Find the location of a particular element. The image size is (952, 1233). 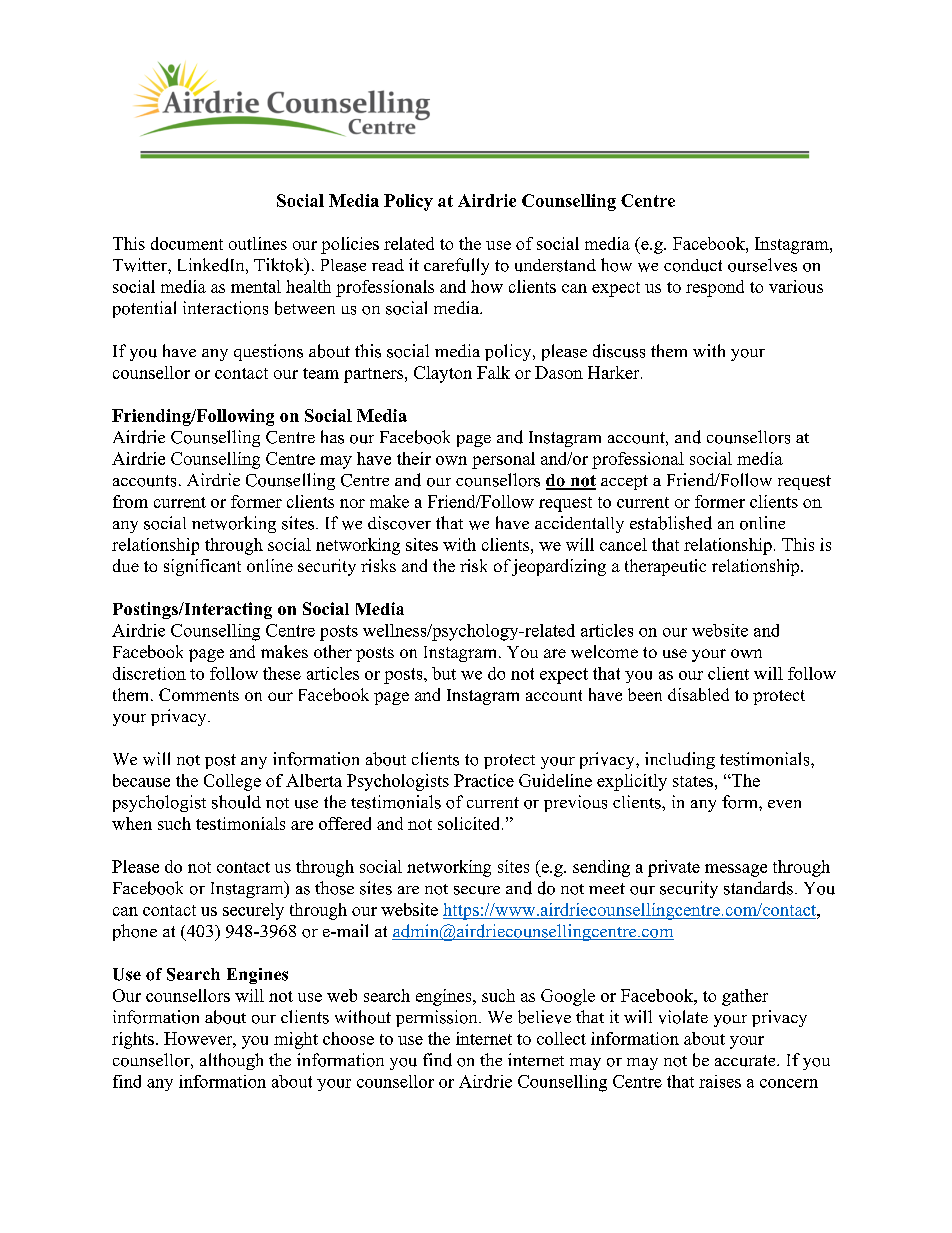

message is located at coordinates (736, 870).
